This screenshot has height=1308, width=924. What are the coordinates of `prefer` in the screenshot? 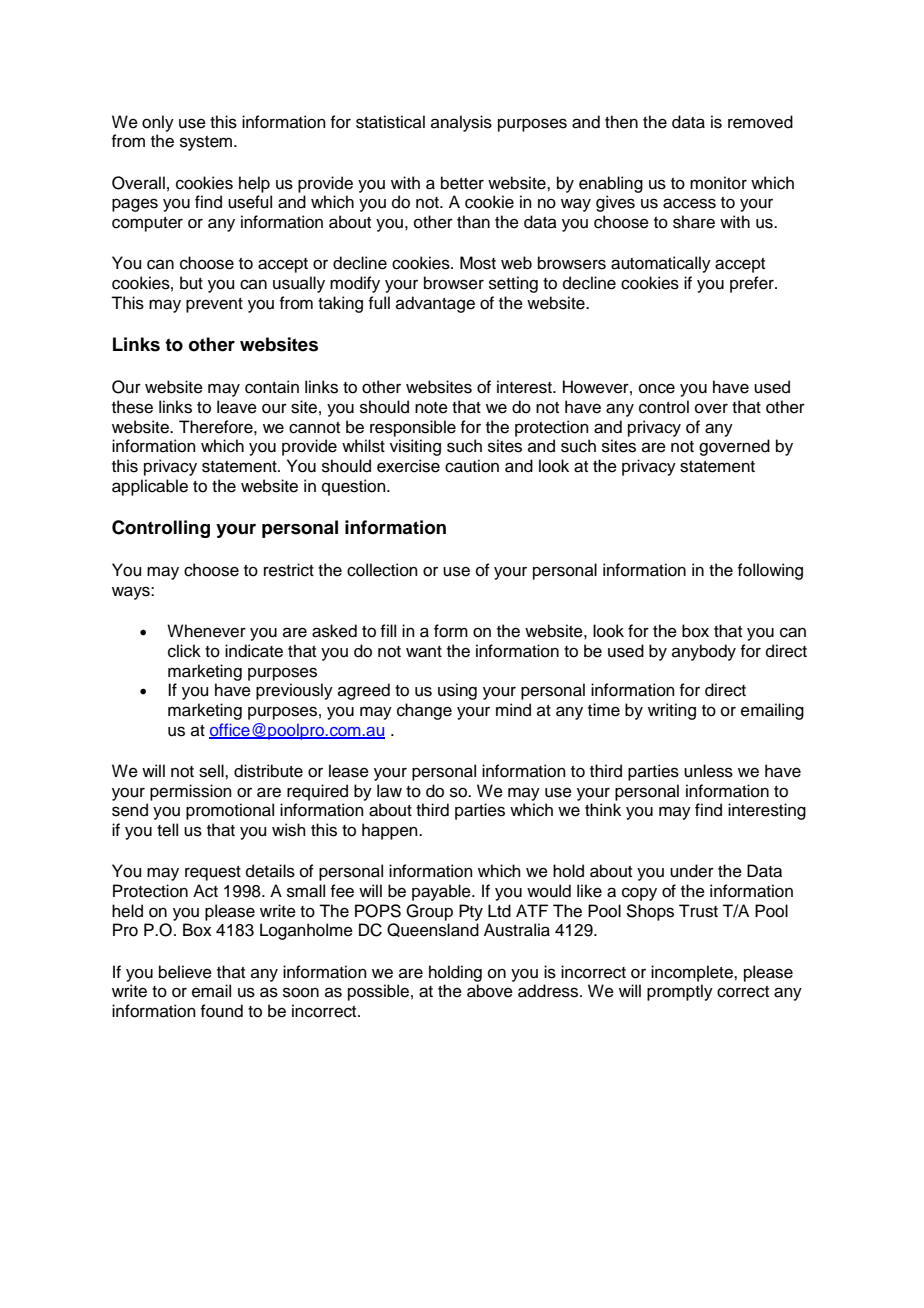 It's located at (753, 284).
